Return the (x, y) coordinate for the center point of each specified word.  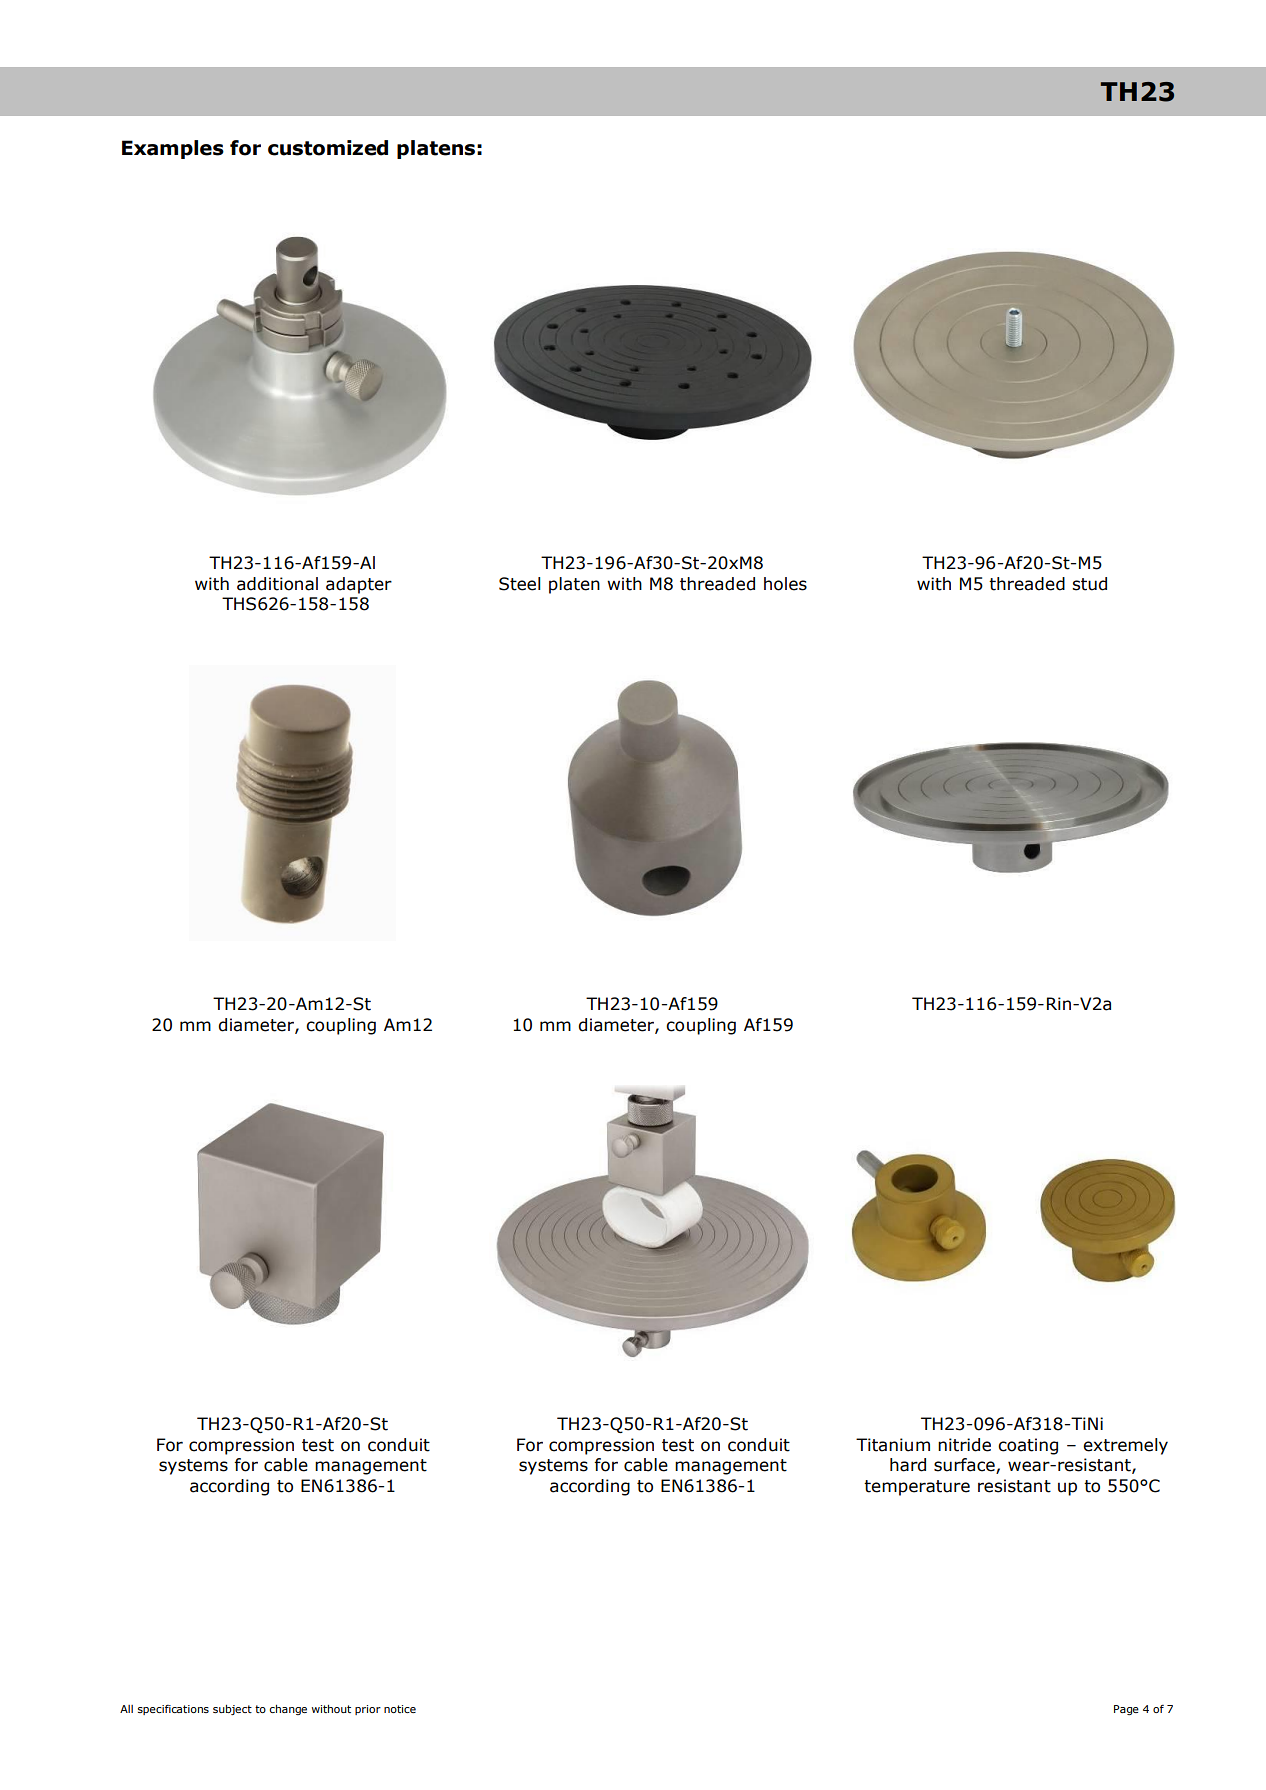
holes (785, 584)
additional (277, 584)
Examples (173, 149)
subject (232, 1710)
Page (1126, 1710)
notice (400, 1709)
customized (328, 148)
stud (1089, 584)
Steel (520, 584)
